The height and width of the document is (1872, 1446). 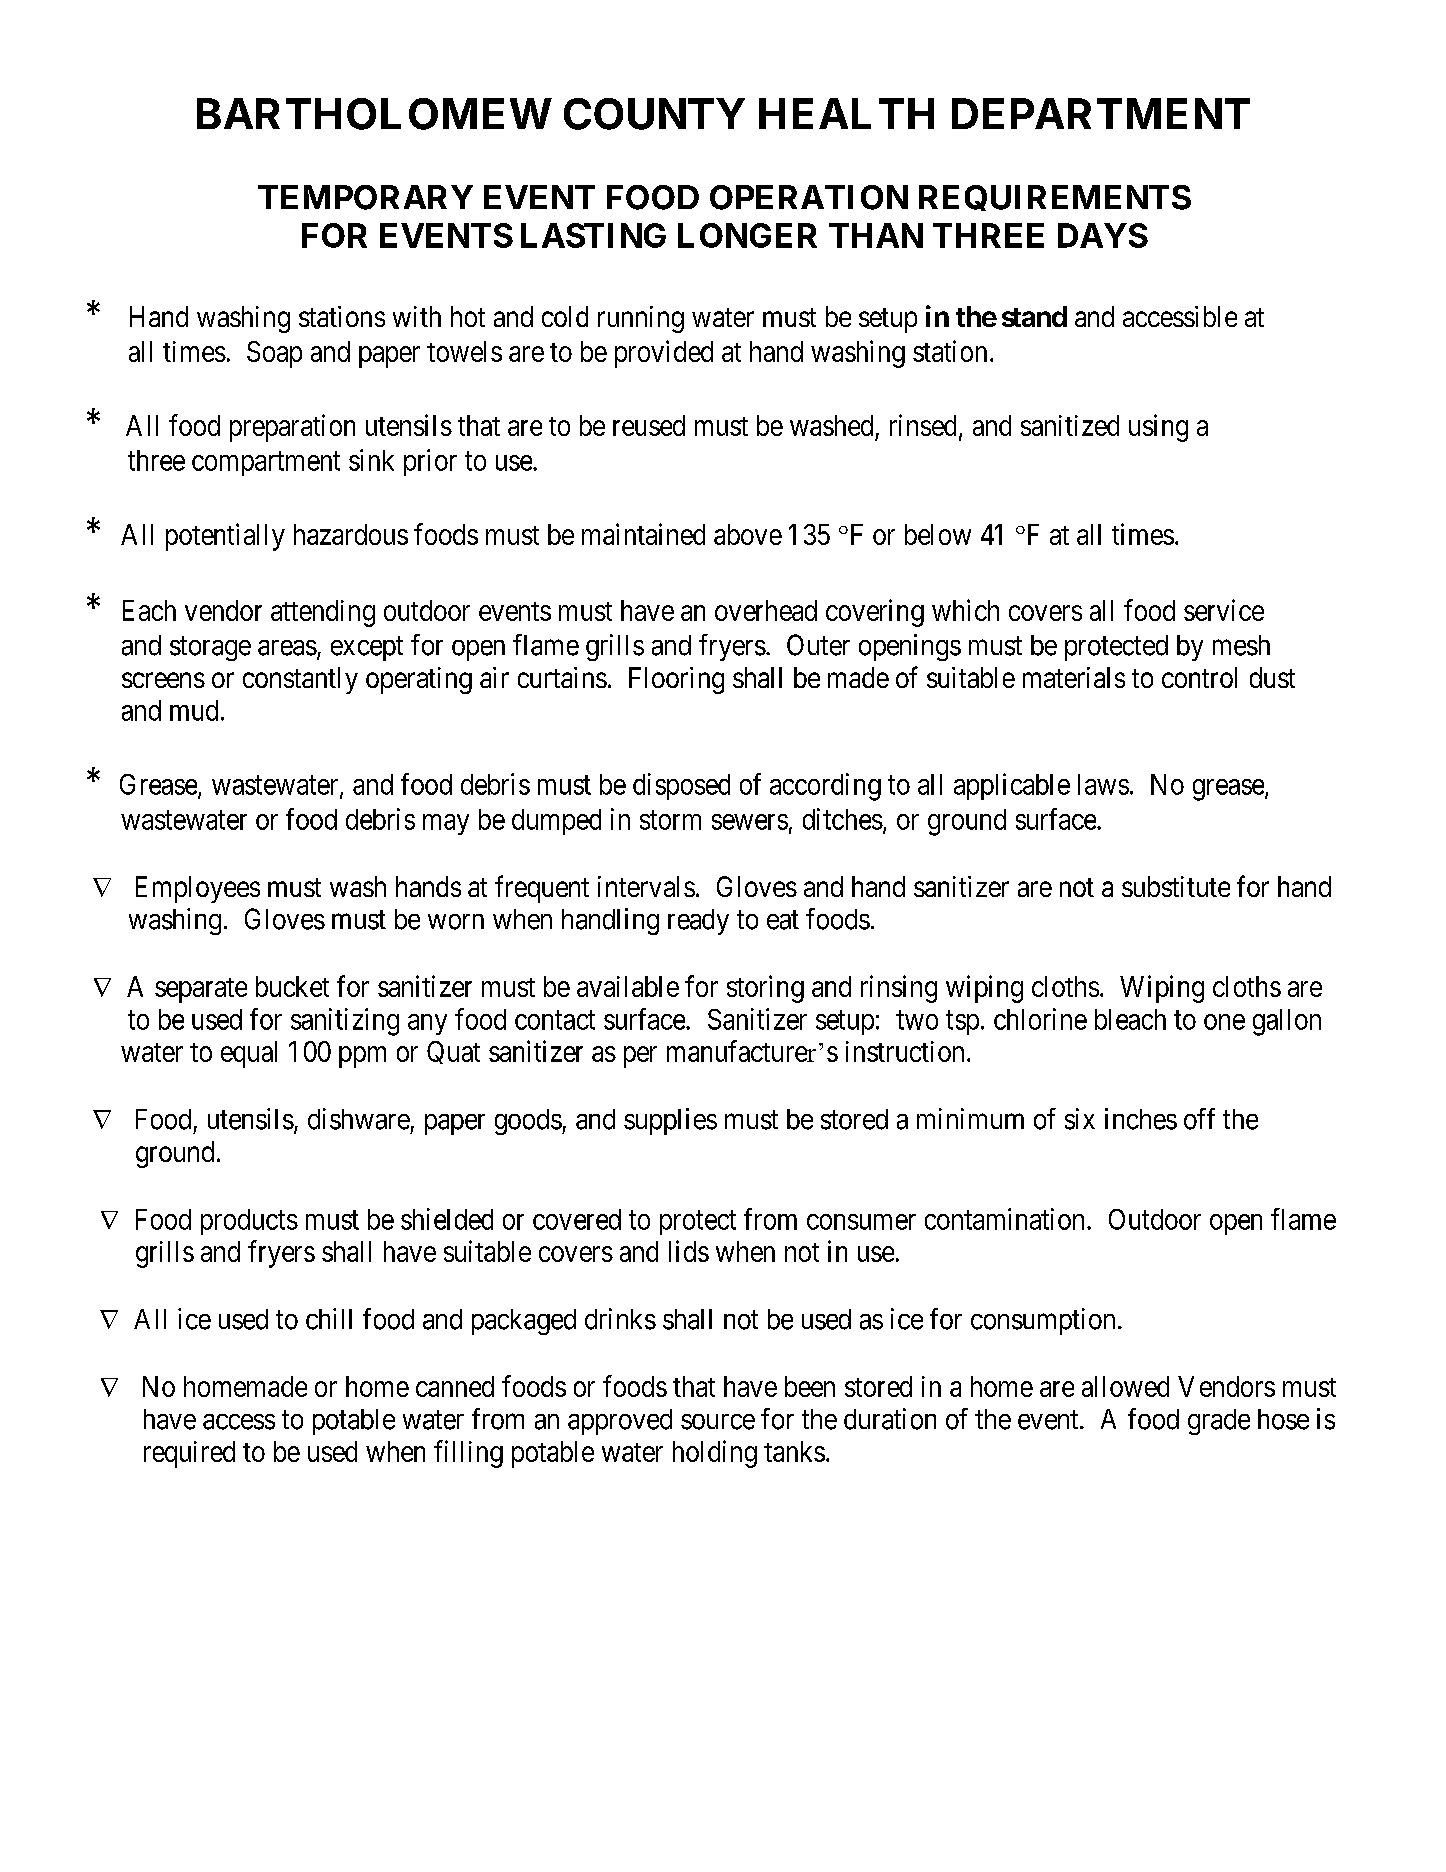 What do you see at coordinates (664, 354) in the document?
I see `provided` at bounding box center [664, 354].
